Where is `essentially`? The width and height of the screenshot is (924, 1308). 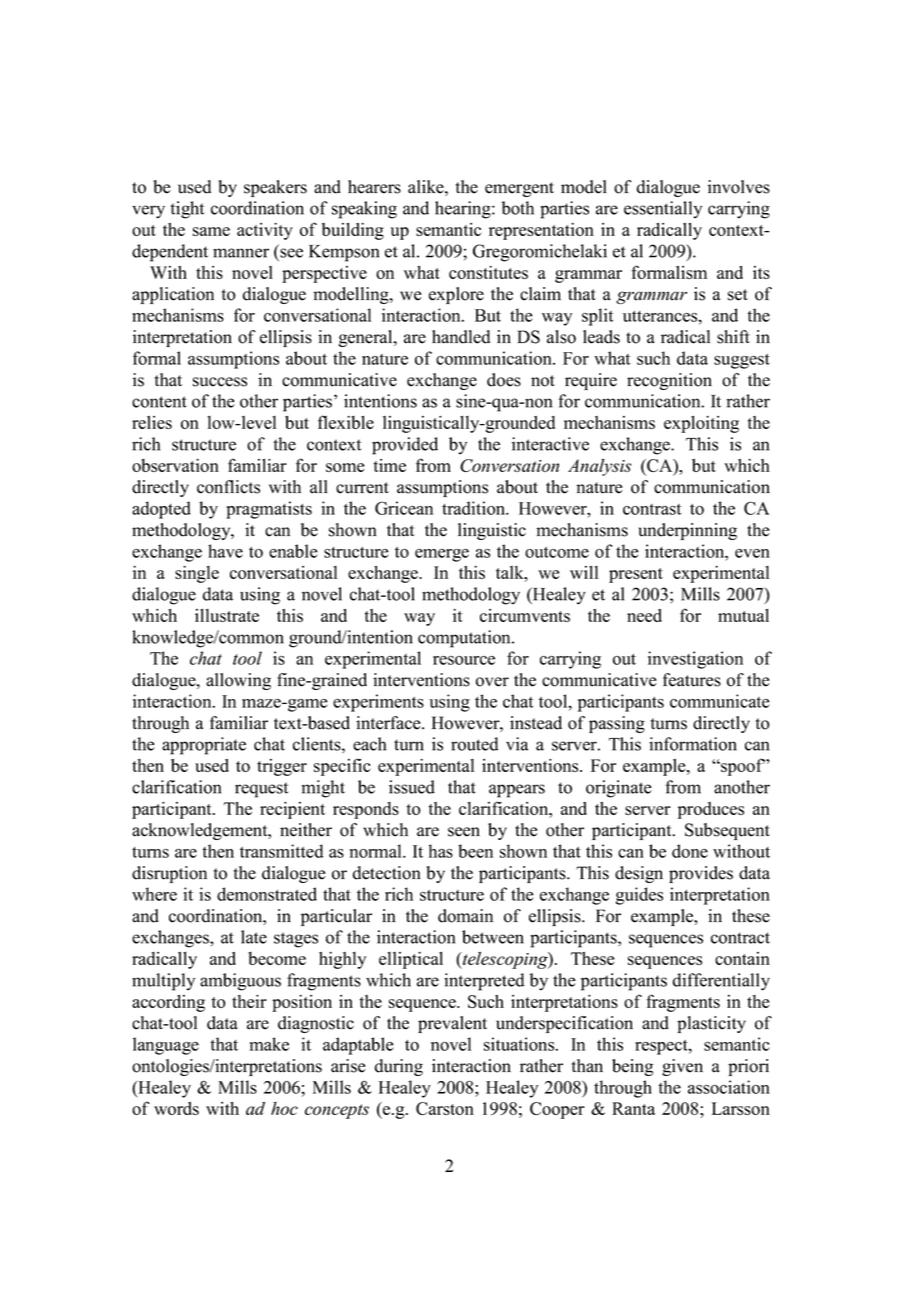
essentially is located at coordinates (663, 210).
